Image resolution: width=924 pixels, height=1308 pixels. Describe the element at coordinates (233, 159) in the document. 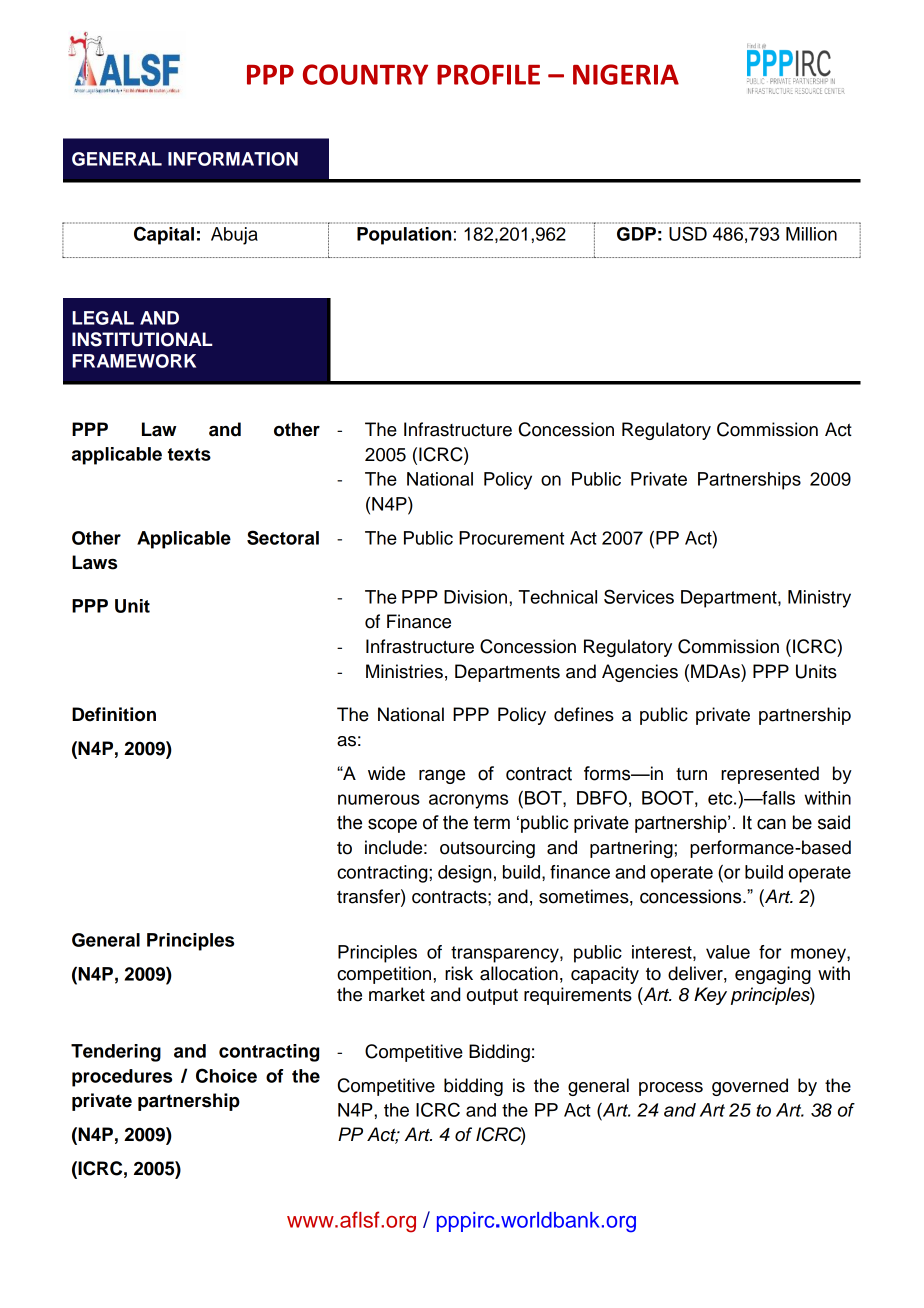

I see `INFORMATION` at that location.
